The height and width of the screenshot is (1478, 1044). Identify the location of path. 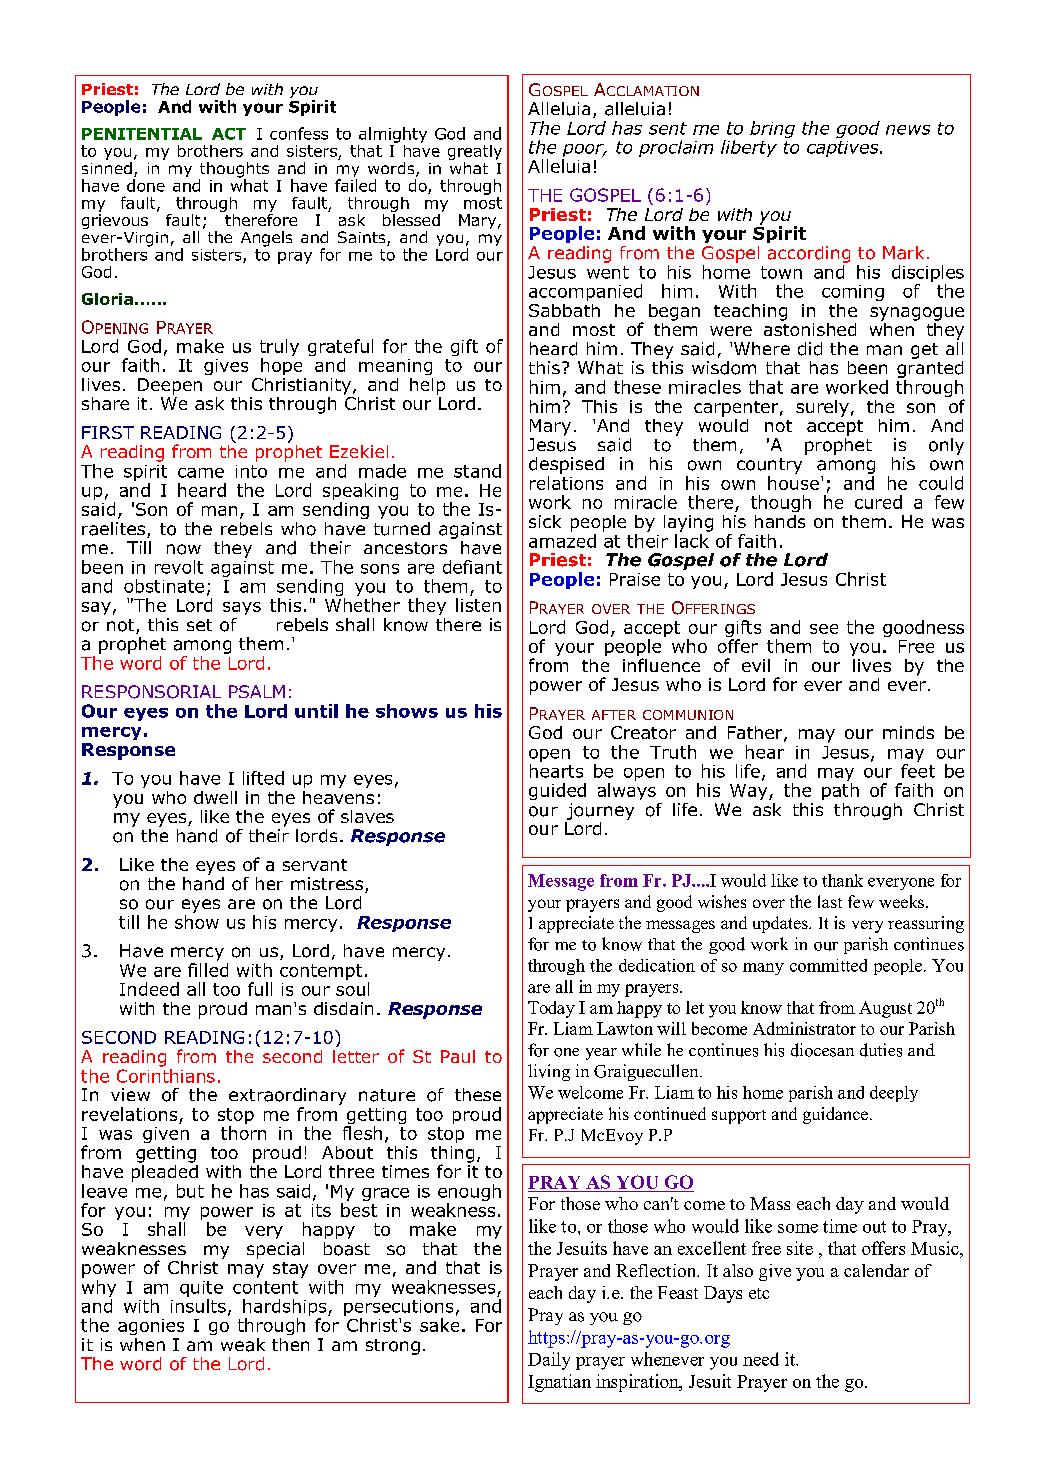
(840, 791).
